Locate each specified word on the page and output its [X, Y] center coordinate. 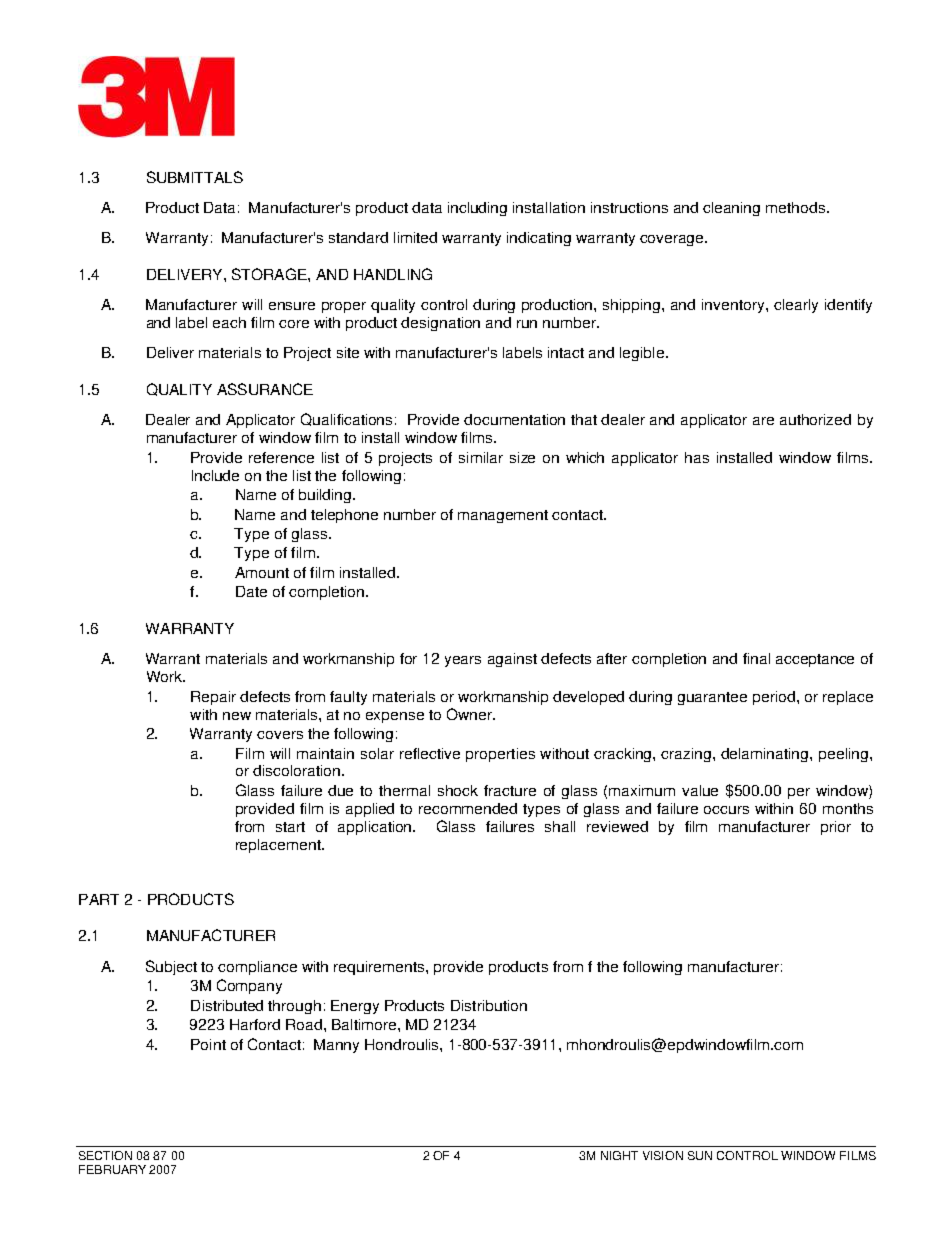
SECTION [105, 1155]
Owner [470, 714]
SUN [700, 1155]
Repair [213, 698]
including [477, 209]
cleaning [731, 209]
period [774, 698]
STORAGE [270, 274]
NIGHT [619, 1155]
